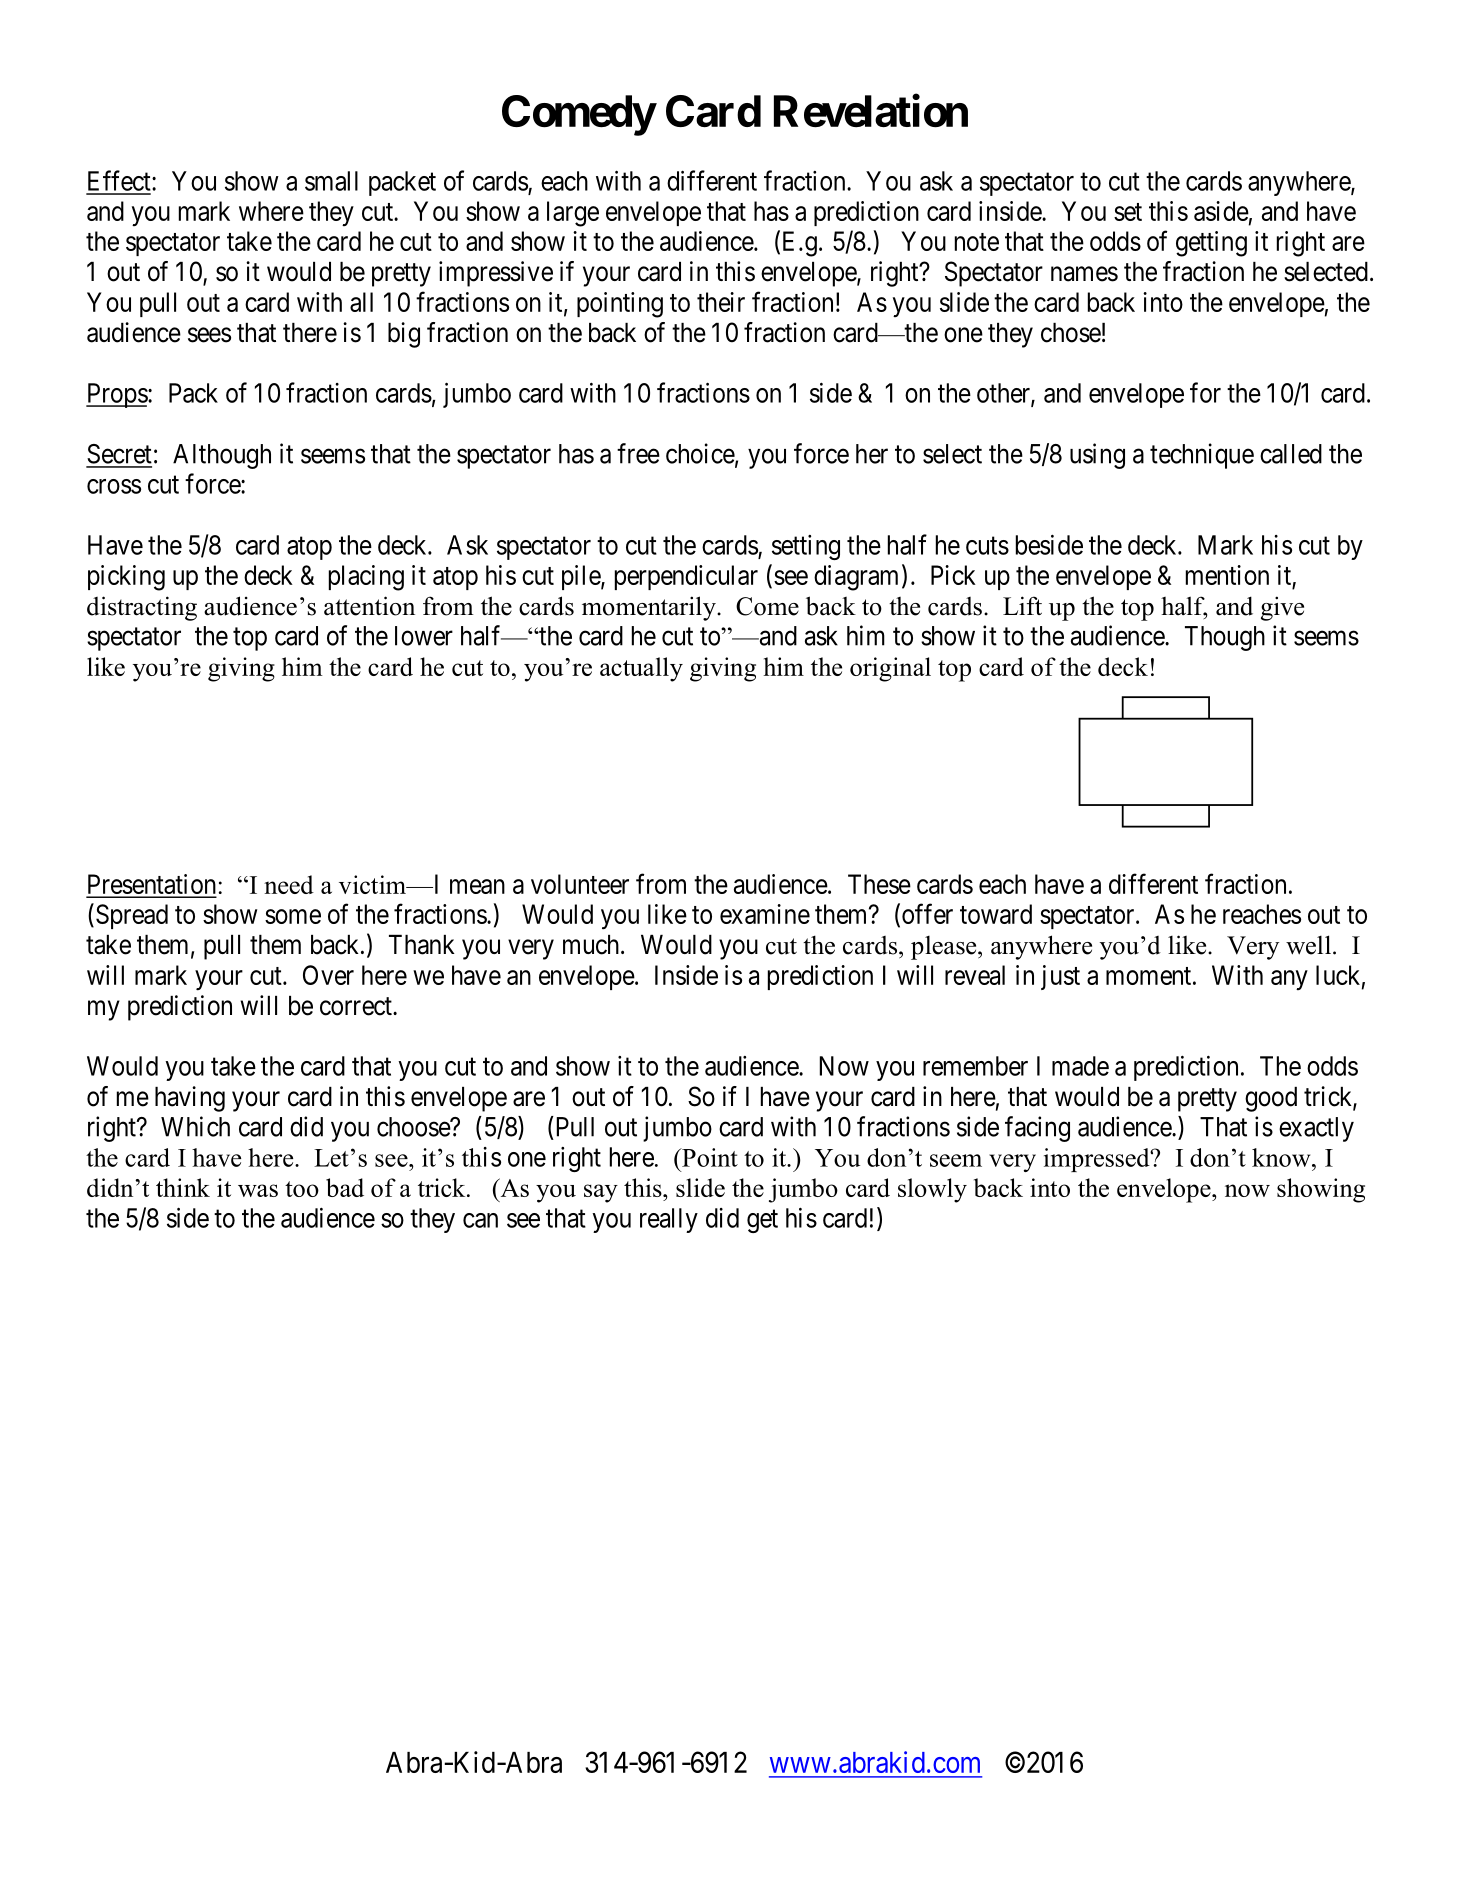  What do you see at coordinates (1211, 244) in the page?
I see `getting` at bounding box center [1211, 244].
